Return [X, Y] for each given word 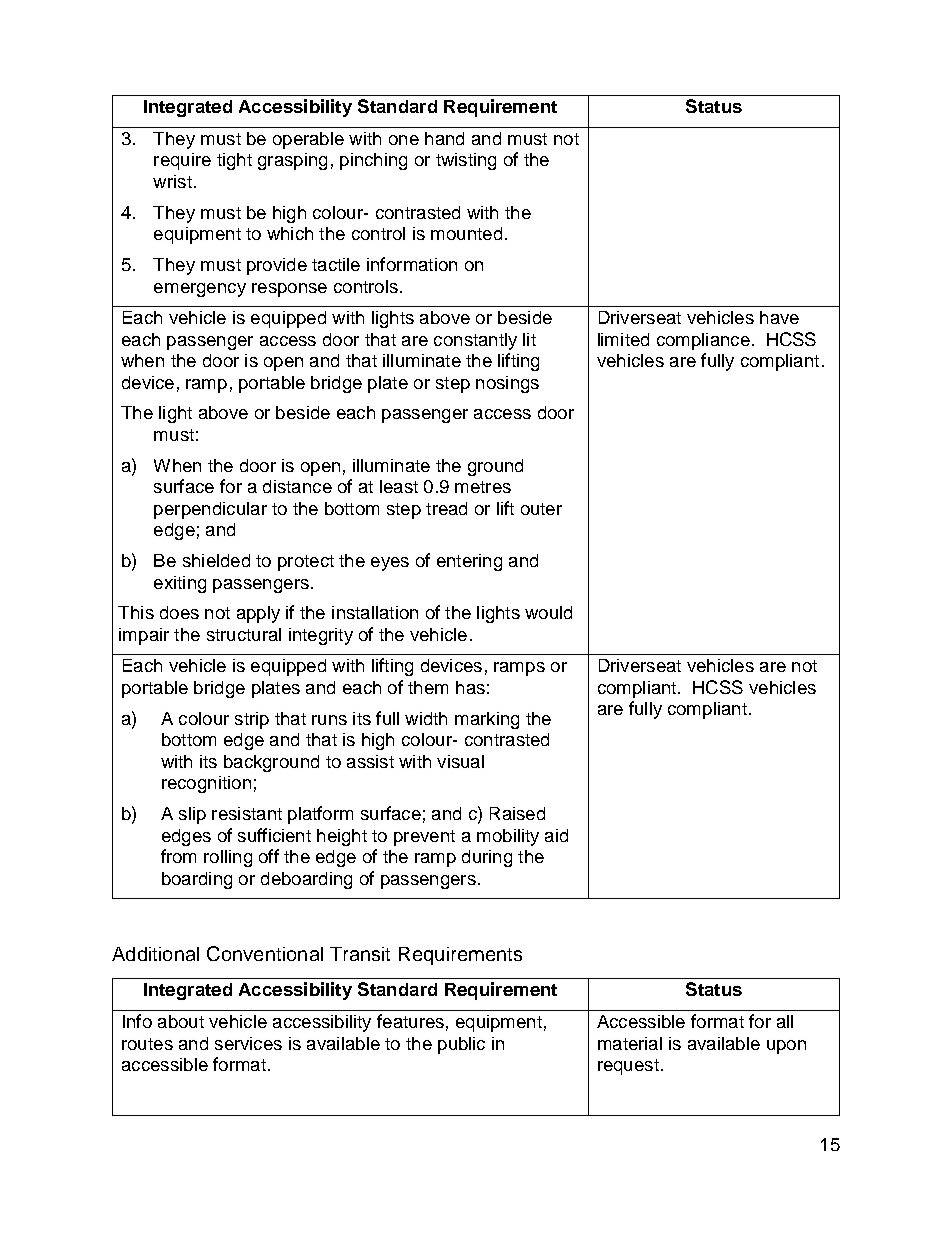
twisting [466, 161]
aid [556, 835]
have [779, 317]
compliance [703, 341]
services [248, 1043]
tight [234, 161]
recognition [206, 784]
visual [460, 761]
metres [483, 487]
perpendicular [210, 510]
